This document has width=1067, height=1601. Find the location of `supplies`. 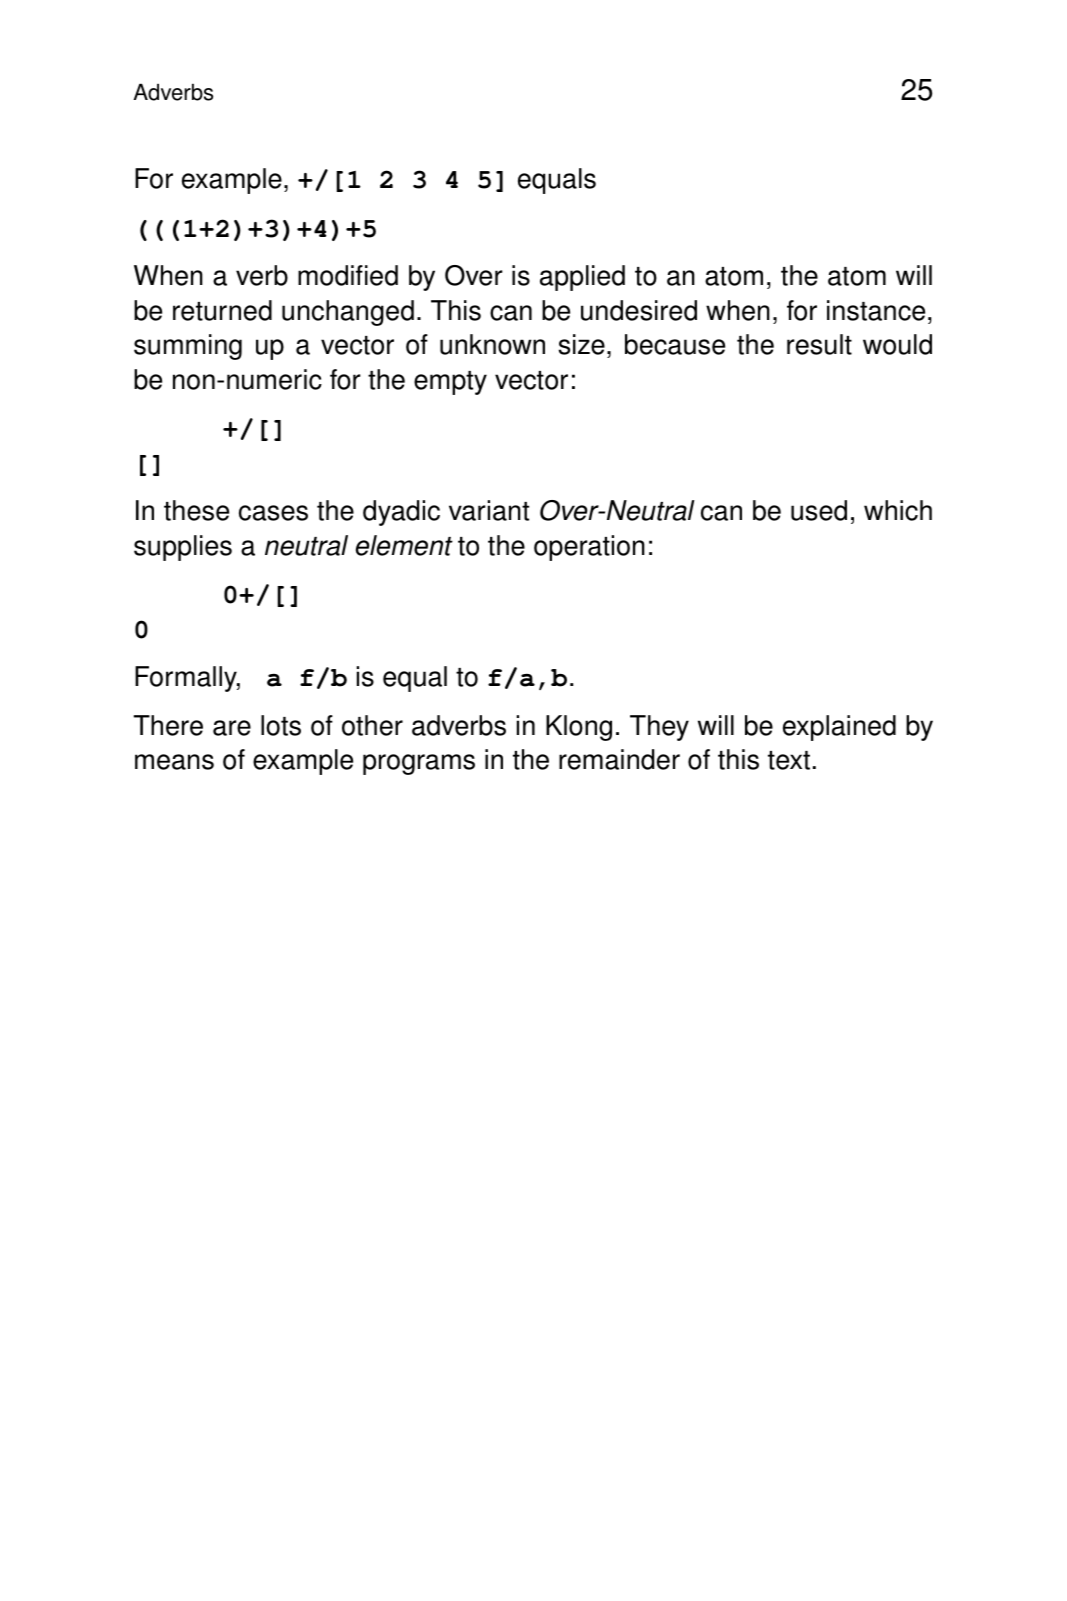

supplies is located at coordinates (183, 548).
